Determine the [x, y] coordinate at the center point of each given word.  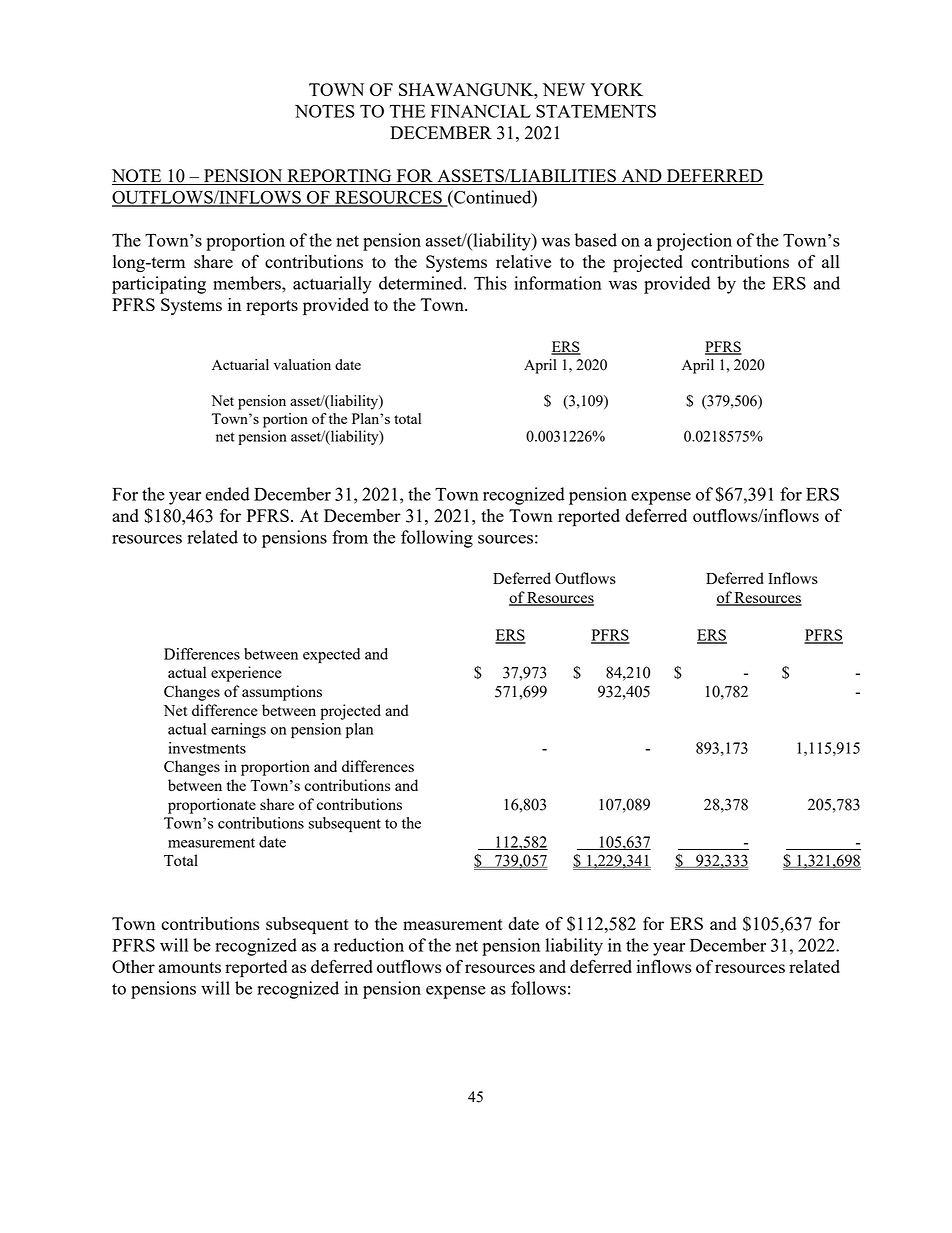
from [350, 537]
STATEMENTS [596, 111]
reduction [369, 945]
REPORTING [339, 177]
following [437, 539]
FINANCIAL [481, 111]
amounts [190, 967]
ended [227, 494]
